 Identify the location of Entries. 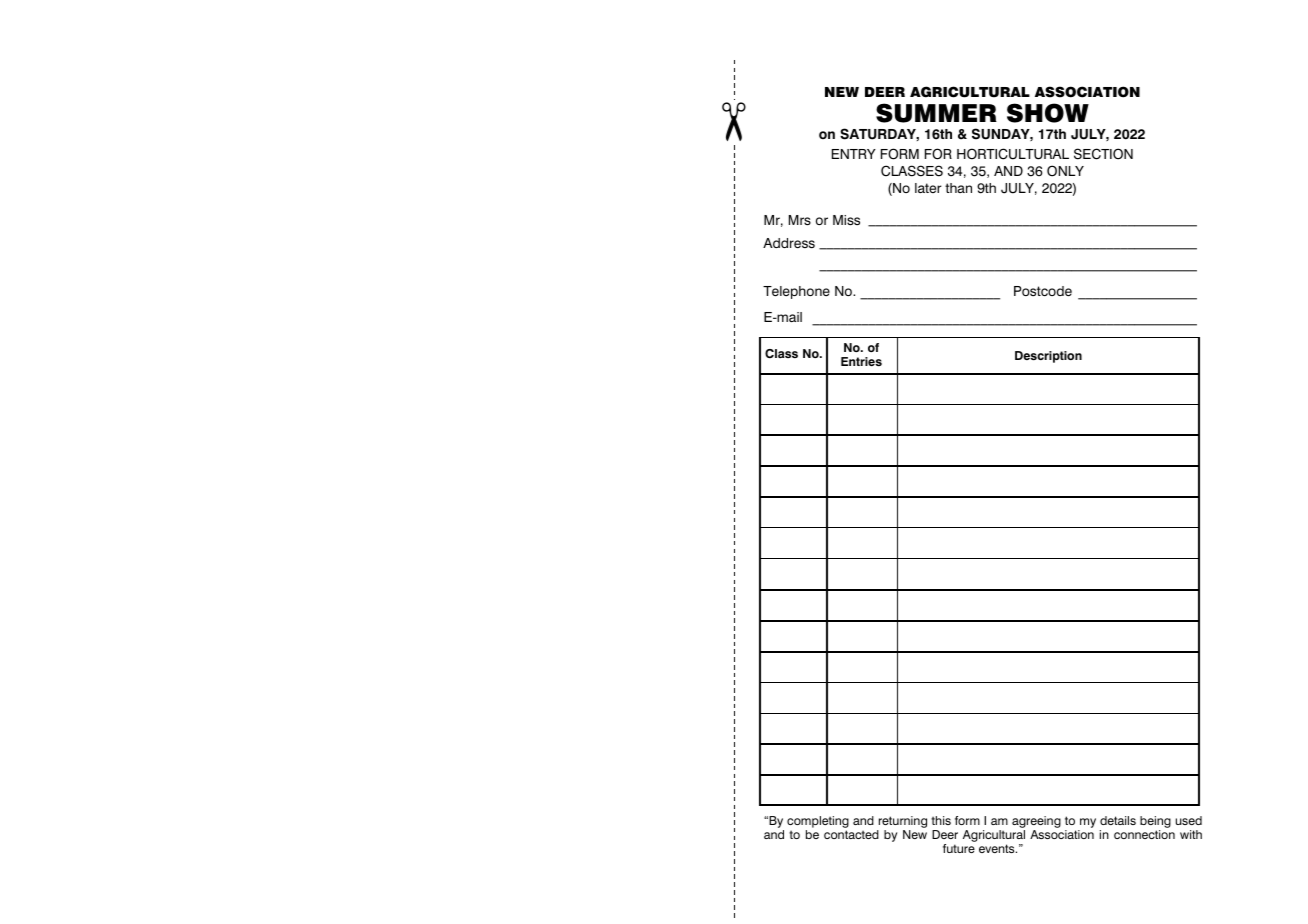
(861, 361).
